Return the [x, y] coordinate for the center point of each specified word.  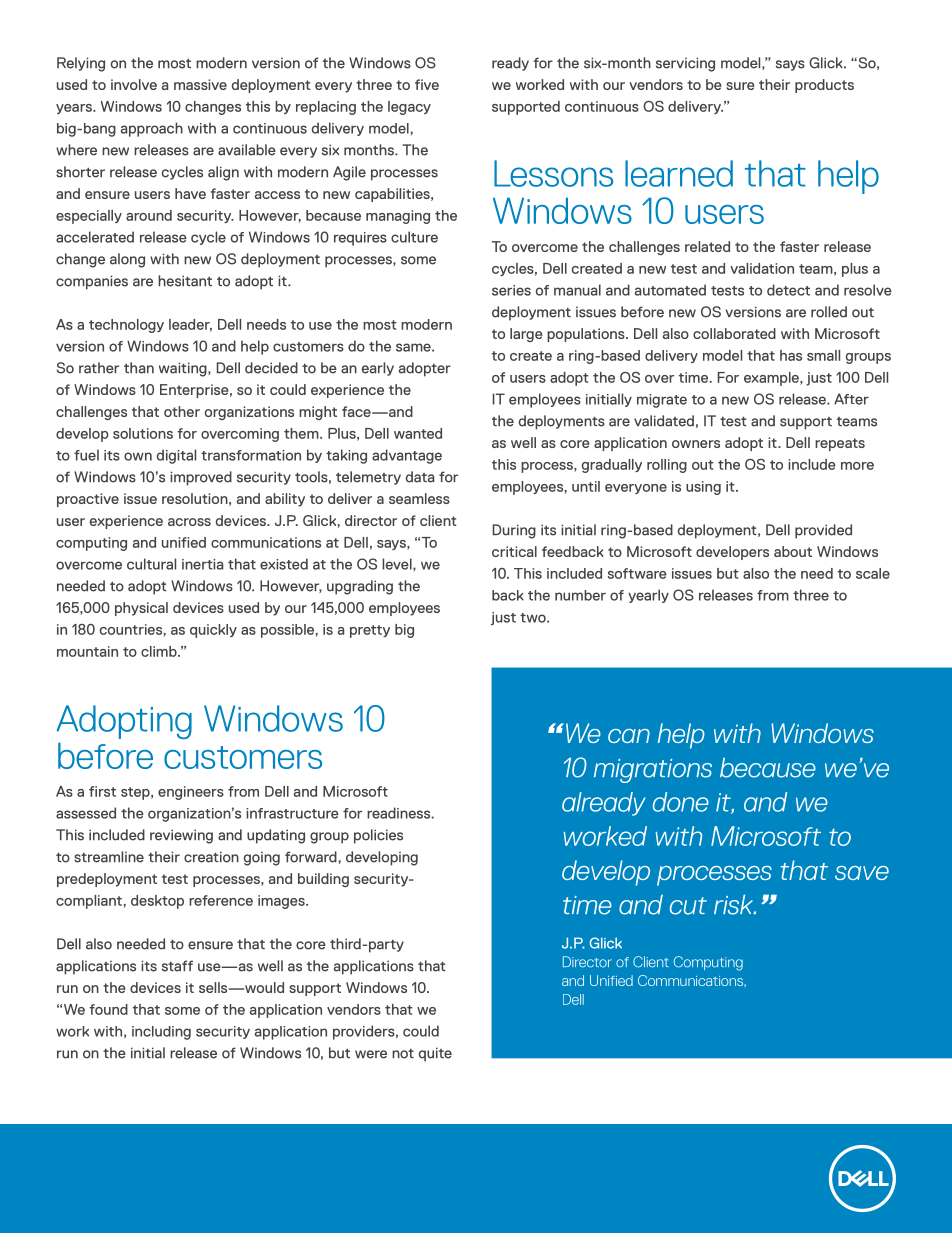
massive [200, 84]
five [427, 84]
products [824, 86]
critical [514, 551]
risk [734, 904]
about [793, 551]
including [161, 1033]
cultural [151, 564]
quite [435, 1054]
